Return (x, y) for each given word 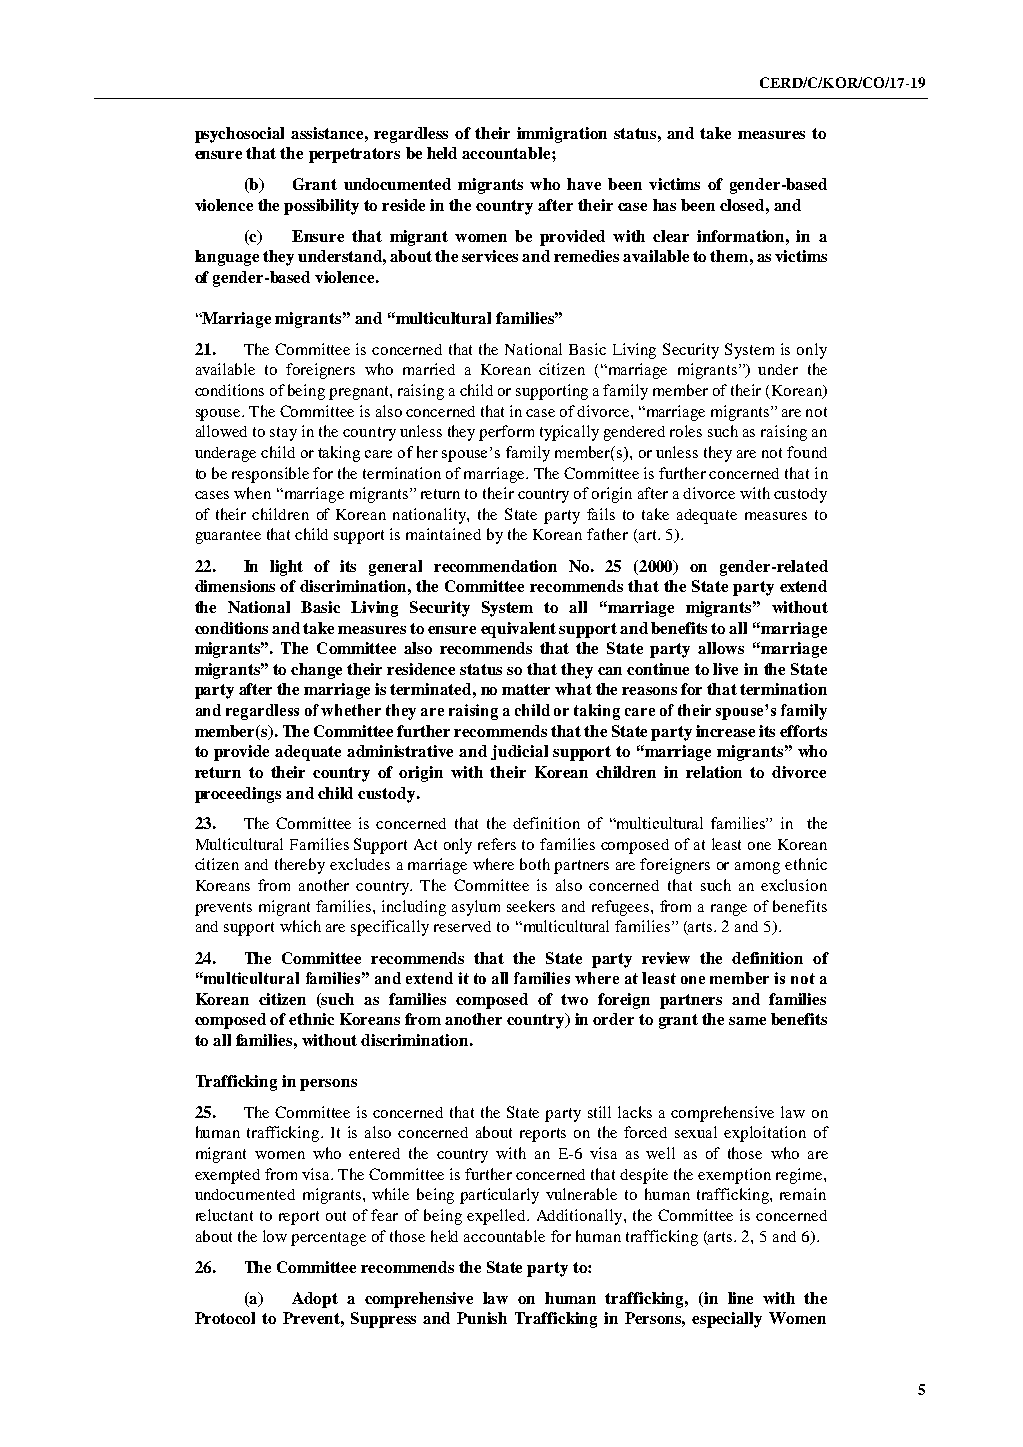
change (316, 671)
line (740, 1298)
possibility (321, 207)
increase (725, 731)
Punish (482, 1318)
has (664, 205)
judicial (519, 752)
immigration (562, 135)
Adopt (315, 1300)
